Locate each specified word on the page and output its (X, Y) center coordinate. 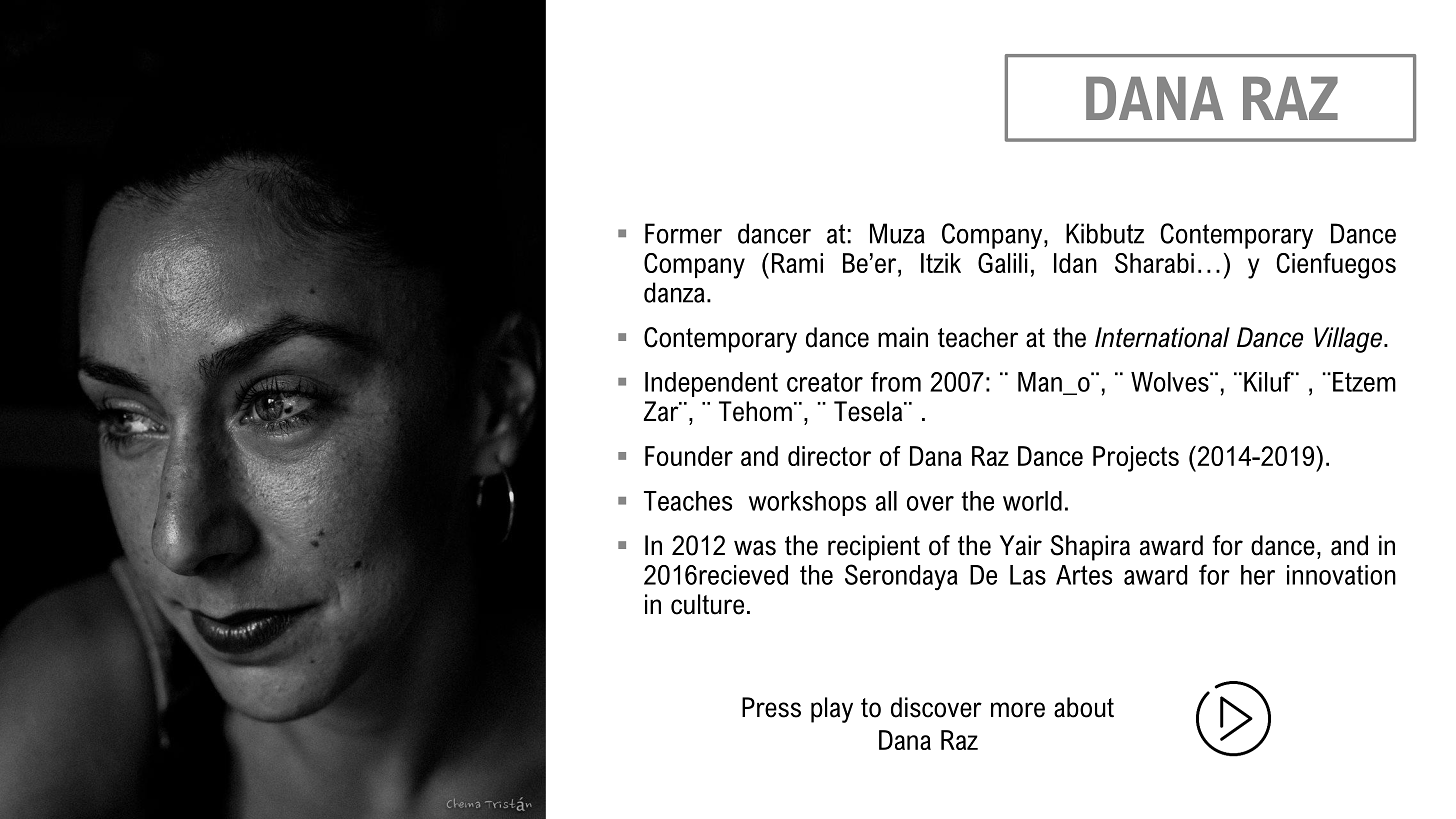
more (1018, 710)
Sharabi (1154, 263)
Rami (797, 263)
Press (771, 707)
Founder (689, 456)
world (1032, 501)
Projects (1136, 459)
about (1084, 707)
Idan (1075, 263)
